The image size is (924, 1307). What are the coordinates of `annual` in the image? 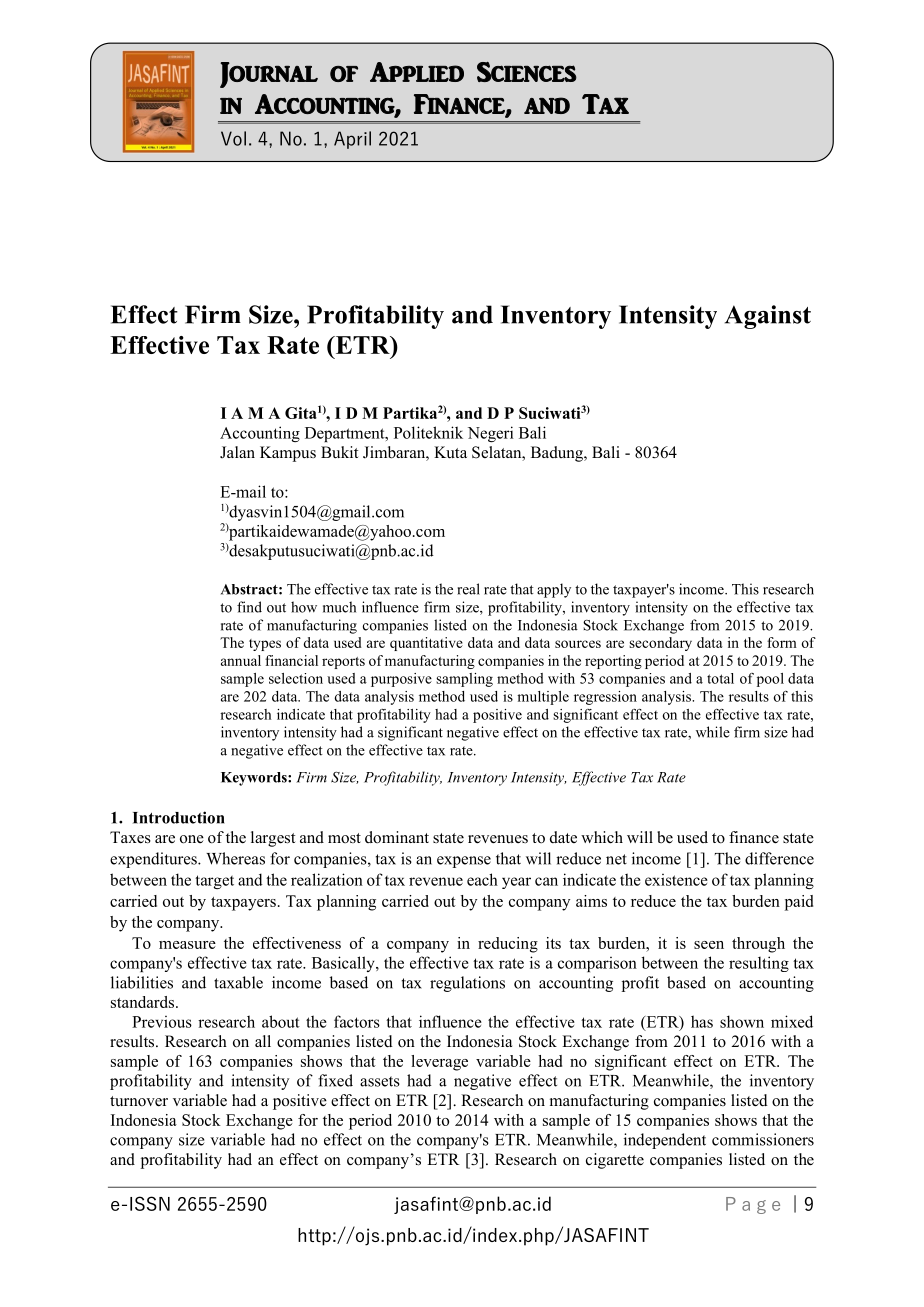 It's located at (241, 660).
